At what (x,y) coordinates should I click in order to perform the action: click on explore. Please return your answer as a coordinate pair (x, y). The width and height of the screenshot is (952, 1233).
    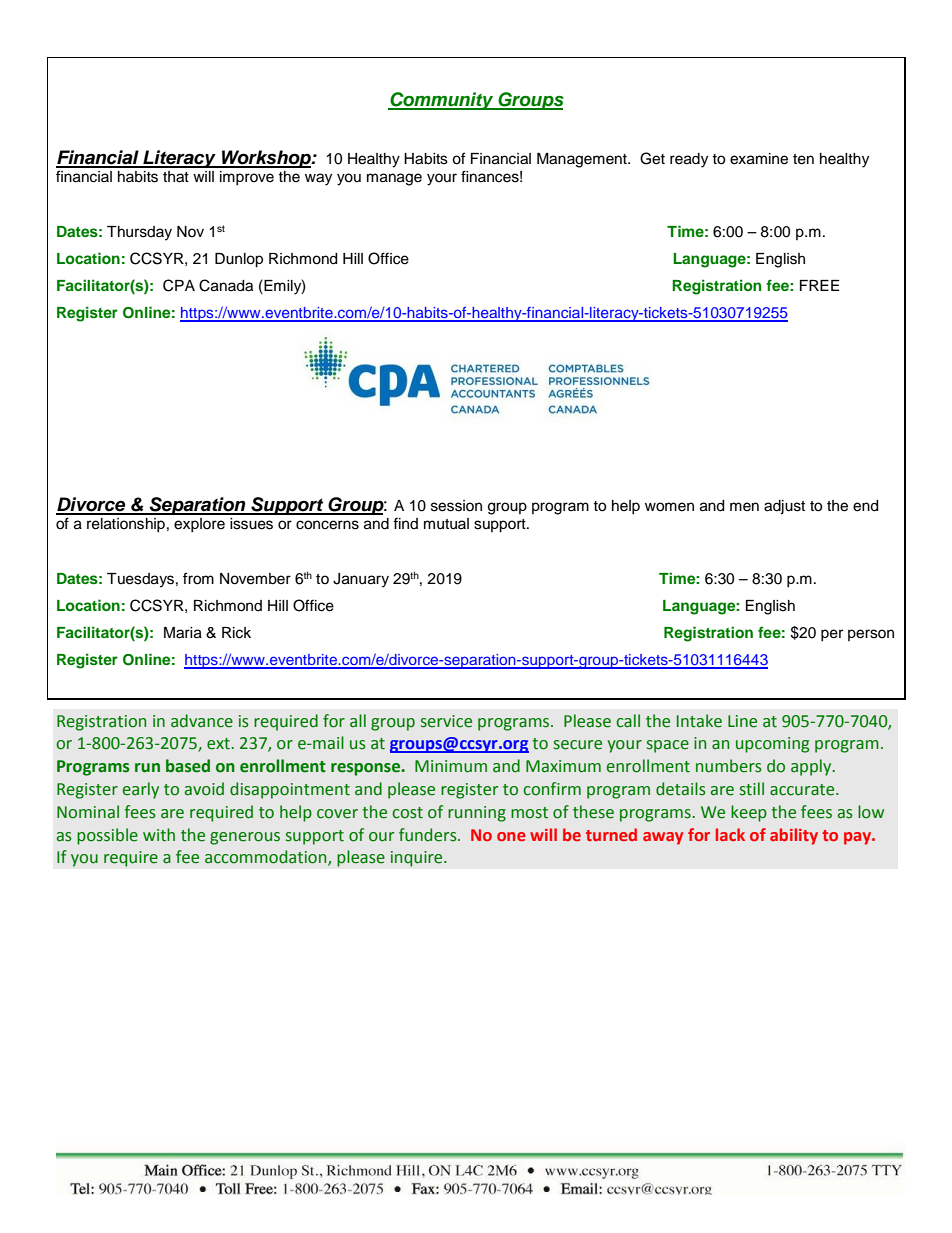
    Looking at the image, I should click on (199, 525).
